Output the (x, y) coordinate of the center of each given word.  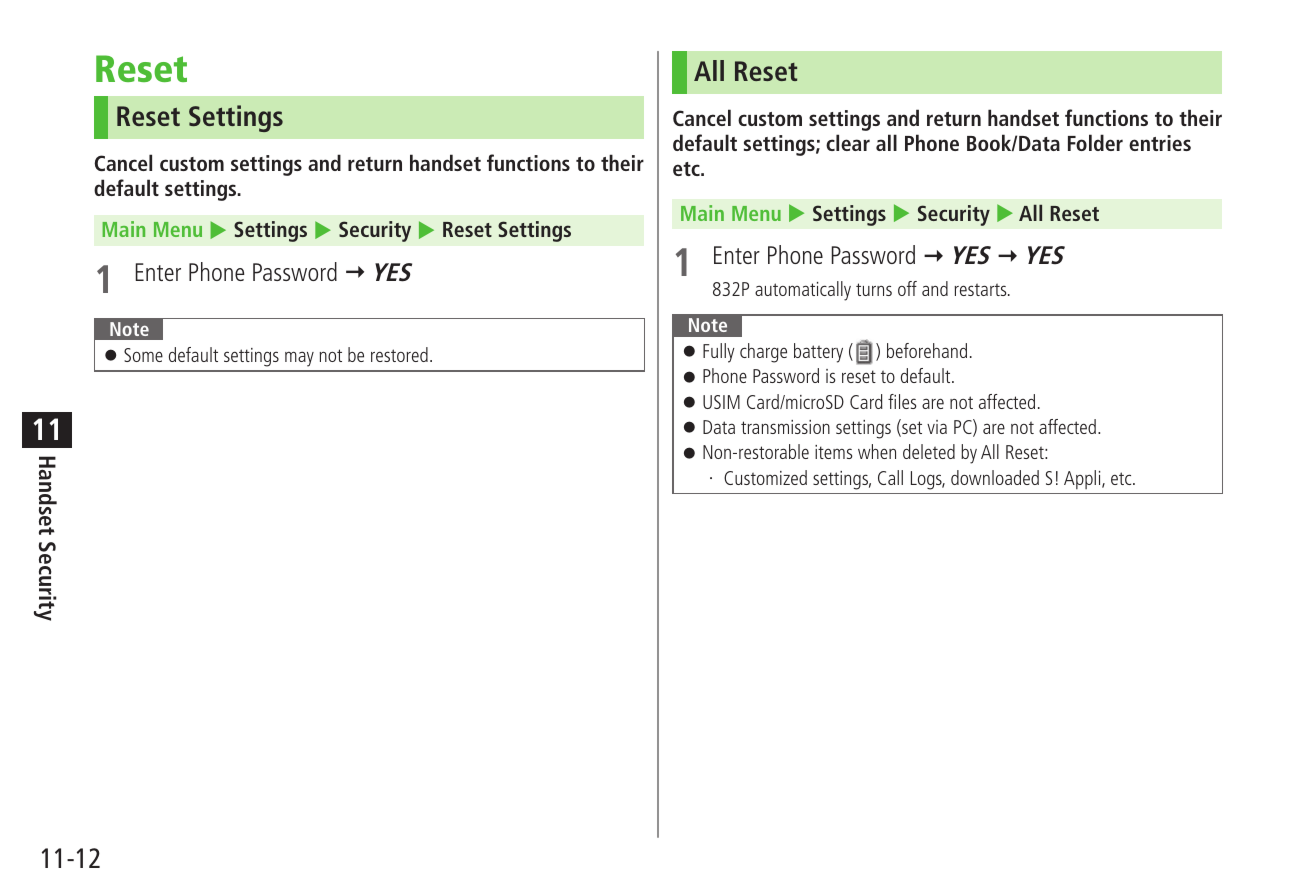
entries (1160, 143)
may (299, 359)
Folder (1095, 142)
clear (848, 142)
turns (874, 289)
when (877, 451)
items (833, 452)
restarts (982, 289)
